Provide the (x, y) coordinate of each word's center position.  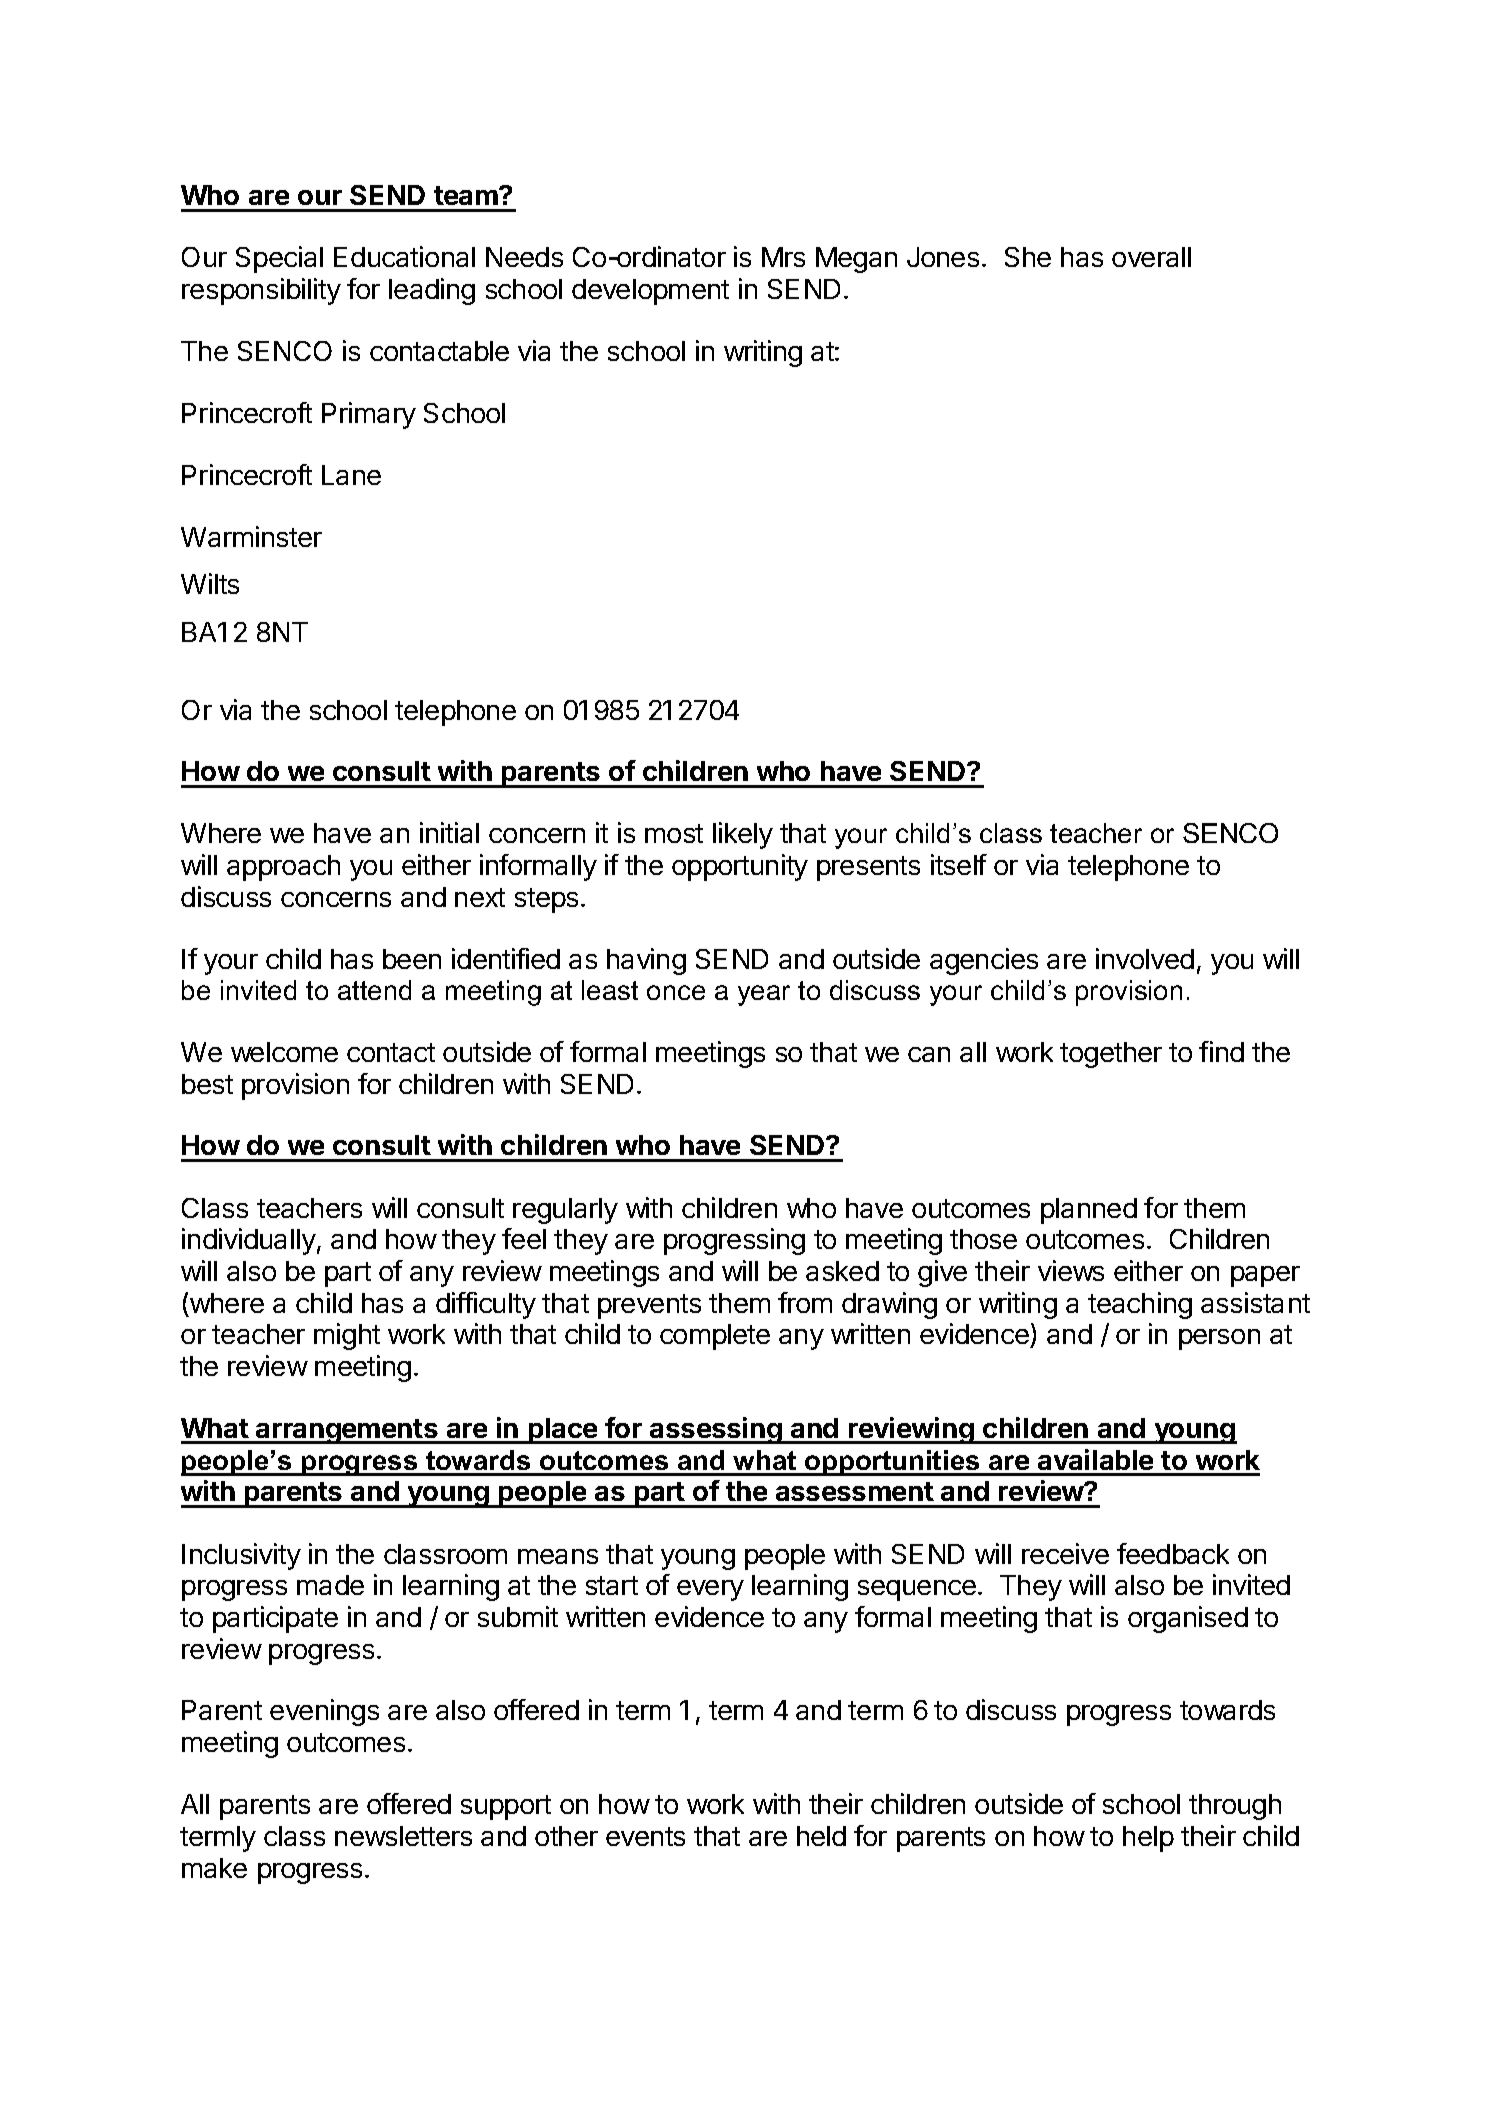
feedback (1173, 1553)
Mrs (783, 257)
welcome (284, 1052)
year (764, 995)
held (821, 1836)
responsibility (261, 291)
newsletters (403, 1836)
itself (959, 864)
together (1111, 1055)
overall (1151, 257)
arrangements (347, 1431)
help (1148, 1839)
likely (743, 835)
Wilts (210, 583)
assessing (716, 1430)
